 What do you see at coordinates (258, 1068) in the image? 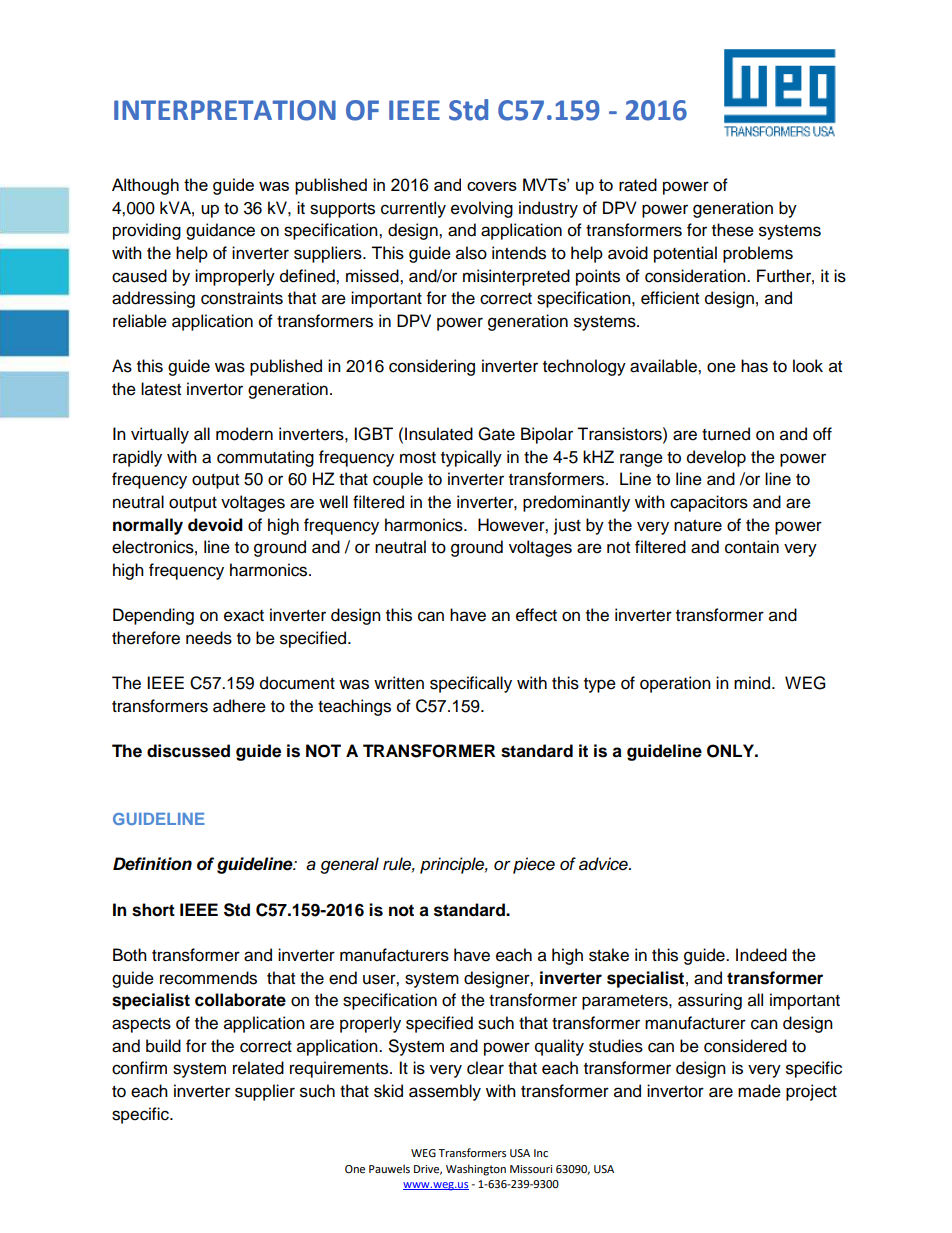
I see `related` at bounding box center [258, 1068].
